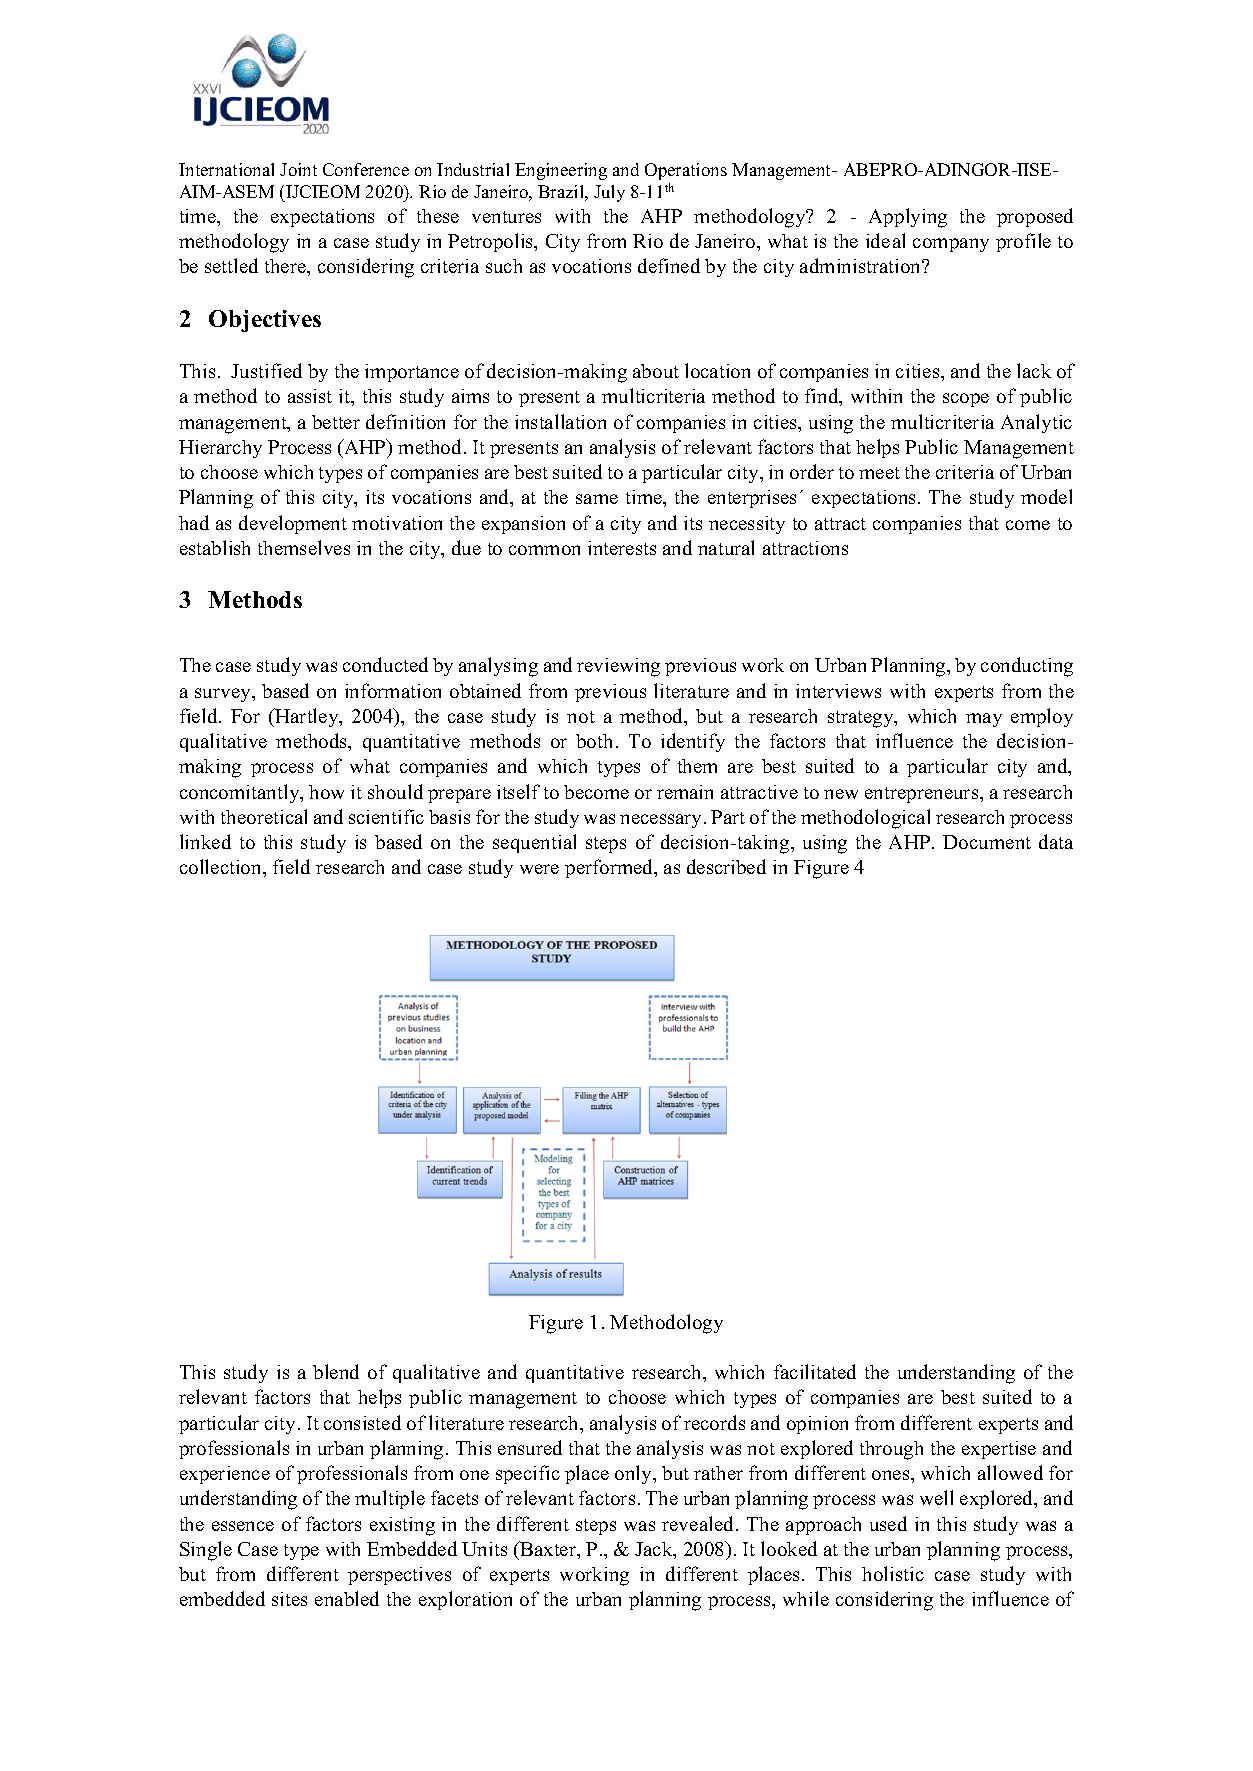  What do you see at coordinates (714, 1422) in the document?
I see `records` at bounding box center [714, 1422].
